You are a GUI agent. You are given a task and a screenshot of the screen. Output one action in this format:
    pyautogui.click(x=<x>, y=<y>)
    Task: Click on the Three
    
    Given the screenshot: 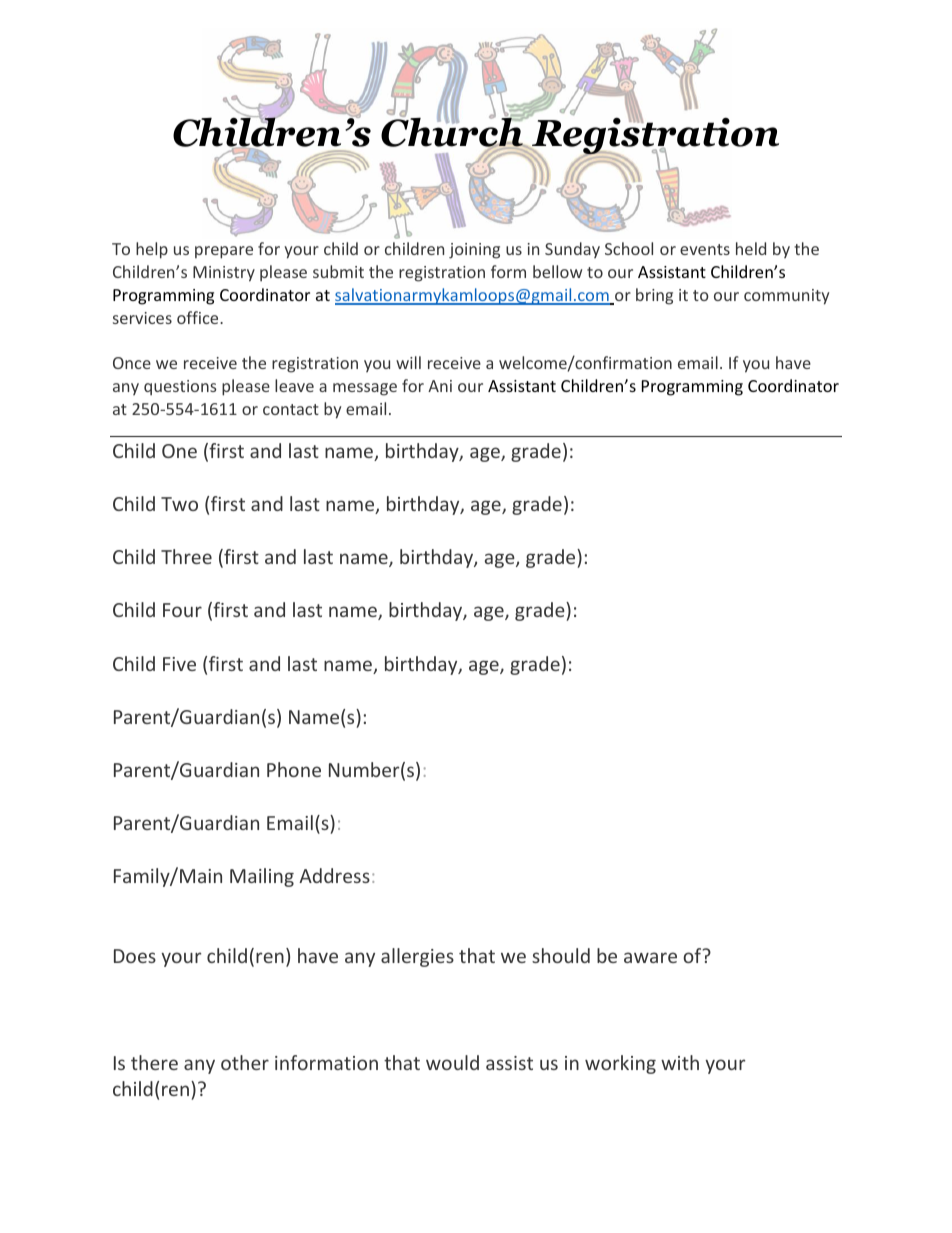 What is the action you would take?
    pyautogui.click(x=186, y=556)
